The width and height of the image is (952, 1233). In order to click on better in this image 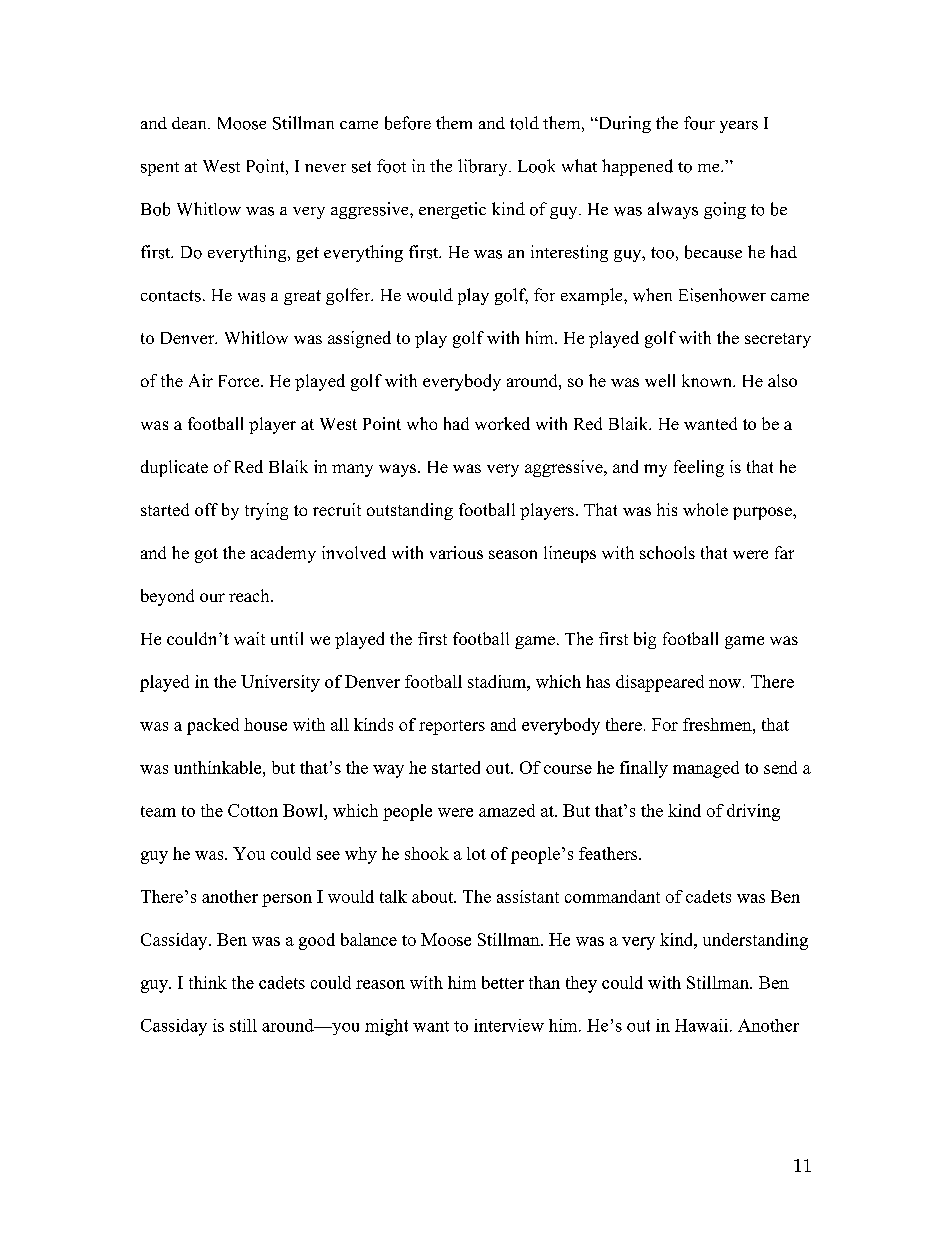, I will do `click(503, 982)`.
